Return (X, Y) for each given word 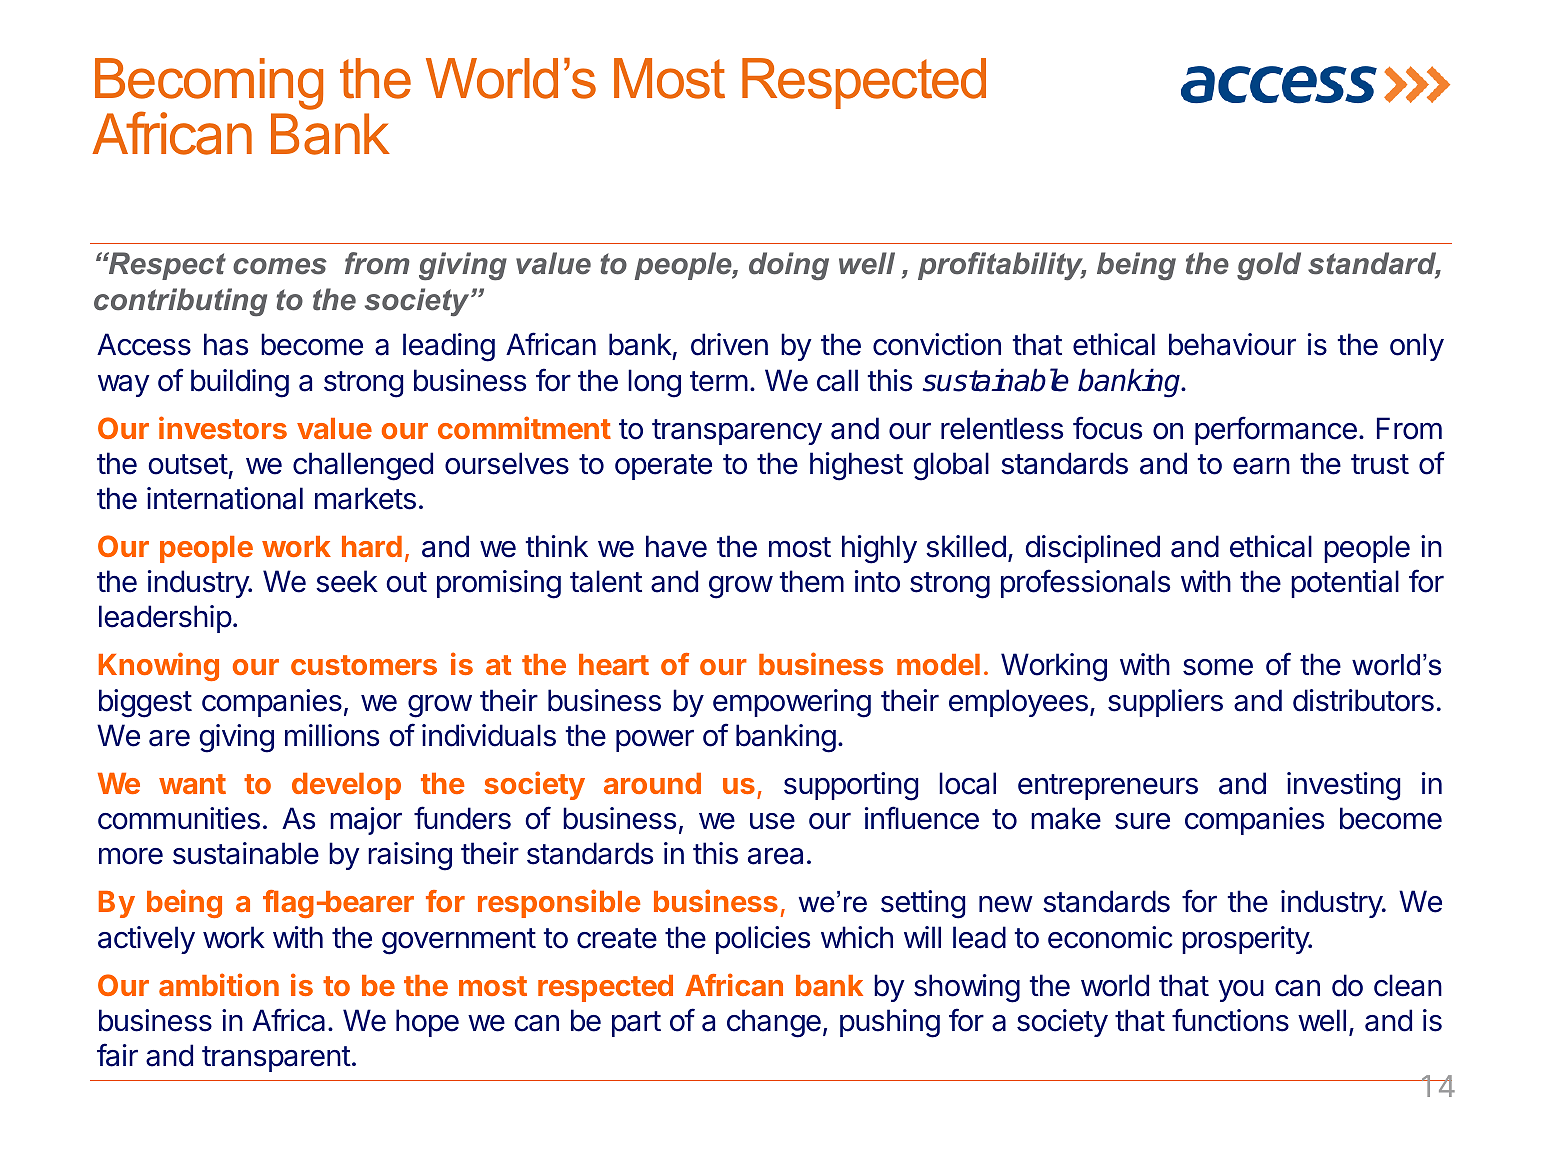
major (366, 821)
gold (1269, 266)
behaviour (1232, 344)
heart (614, 664)
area (775, 856)
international (225, 498)
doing (789, 266)
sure (1142, 821)
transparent (276, 1059)
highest (856, 466)
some (1218, 667)
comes (280, 266)
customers (364, 665)
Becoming (209, 85)
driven (729, 344)
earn (1261, 466)
